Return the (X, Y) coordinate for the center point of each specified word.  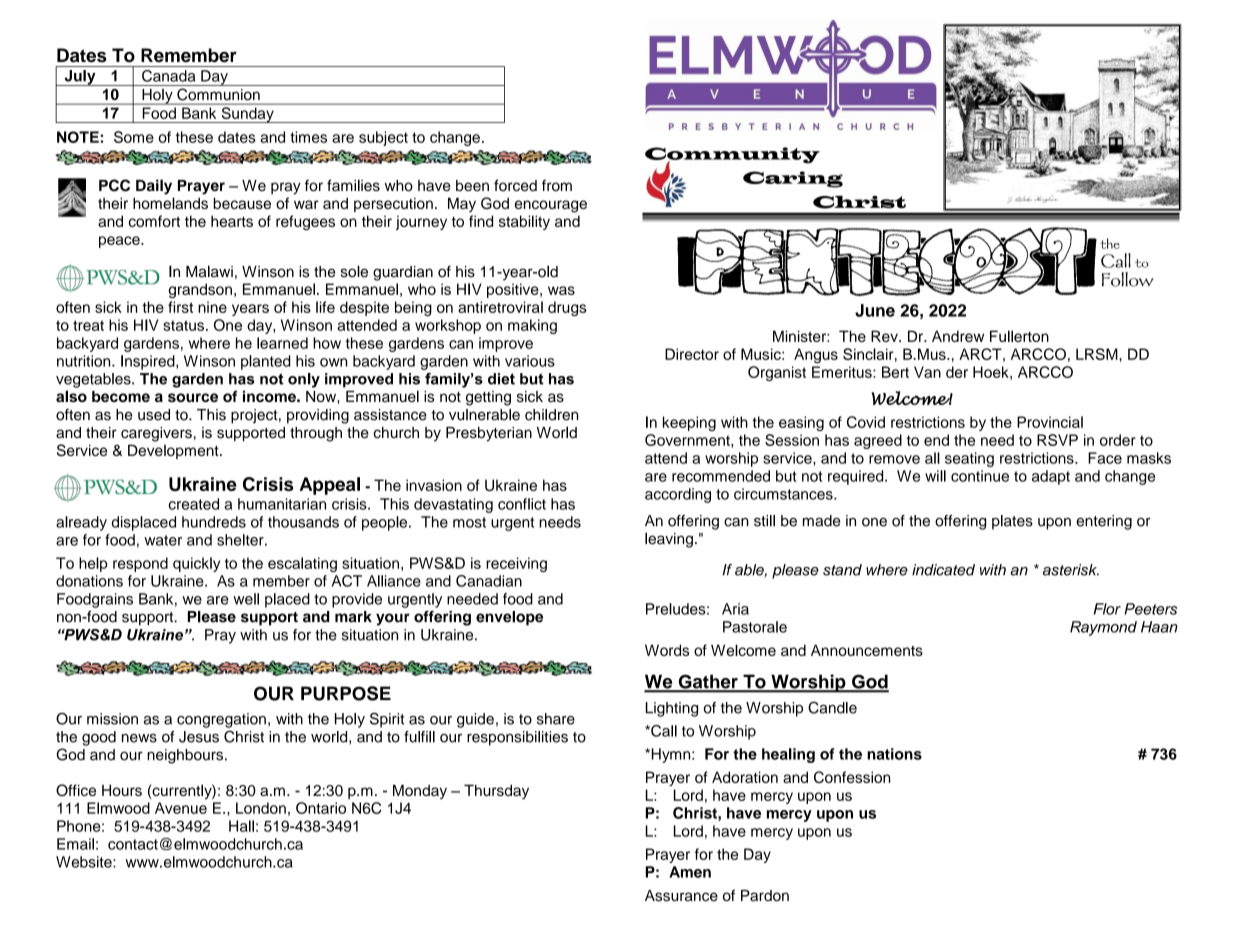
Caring (793, 179)
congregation (221, 720)
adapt (1051, 477)
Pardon (765, 896)
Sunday (247, 115)
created (193, 504)
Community (732, 156)
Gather (708, 683)
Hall (241, 826)
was (561, 290)
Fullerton (1019, 336)
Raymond (1103, 628)
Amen (690, 872)
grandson (200, 290)
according (678, 495)
